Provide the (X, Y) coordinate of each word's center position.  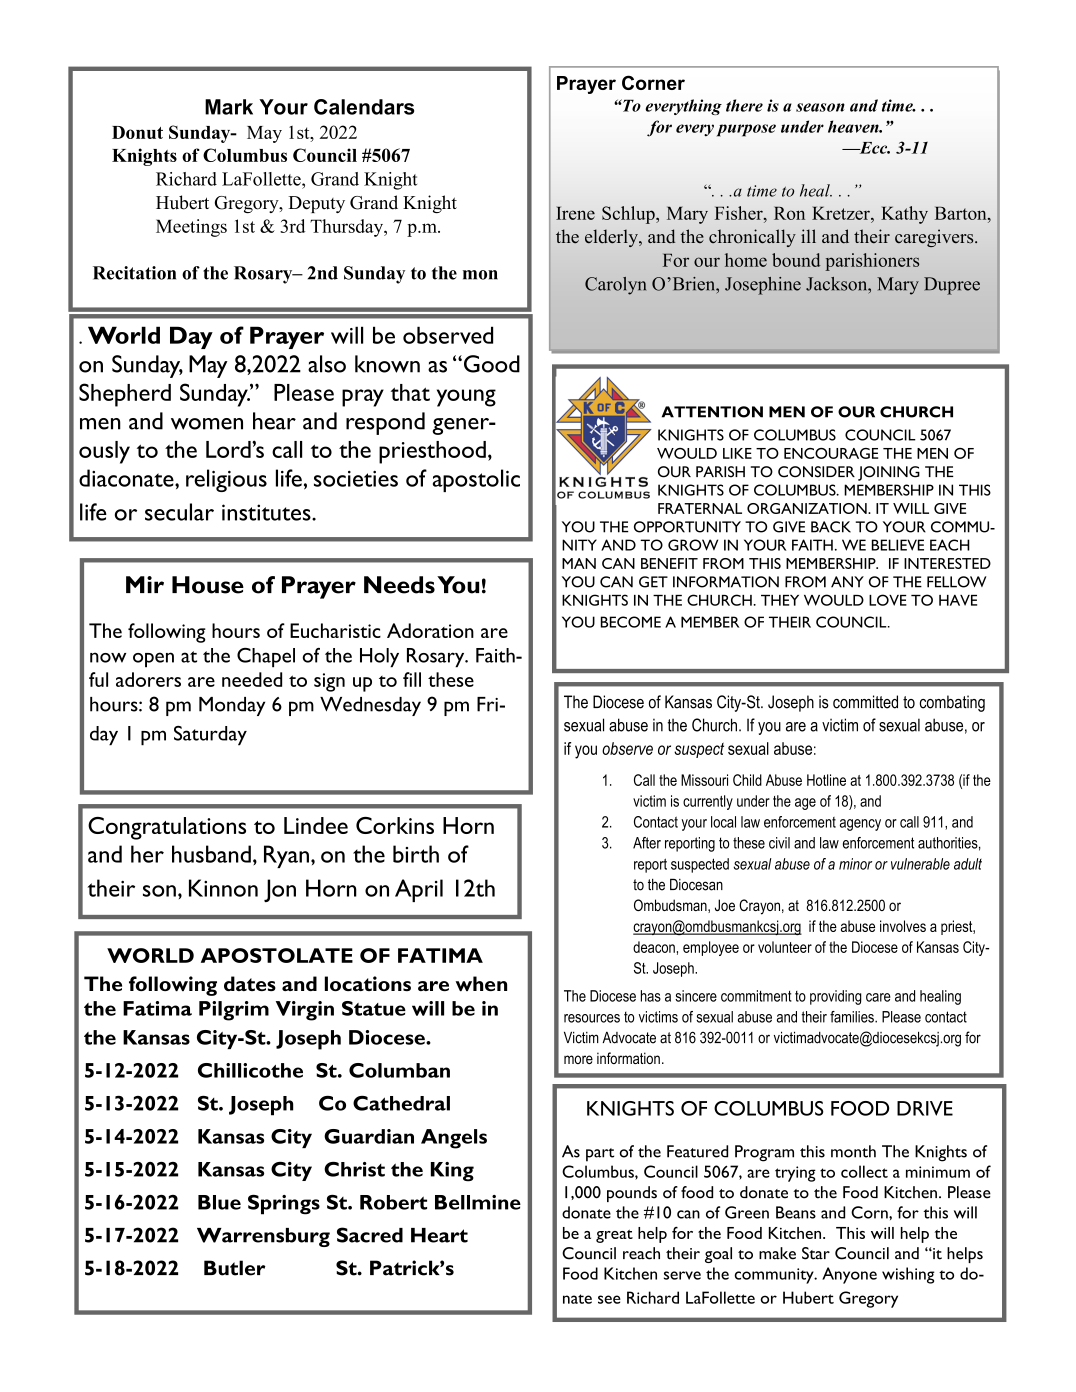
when (481, 983)
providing (836, 997)
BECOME (631, 622)
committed (865, 702)
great (614, 1236)
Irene (575, 213)
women (207, 424)
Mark (229, 107)
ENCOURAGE (831, 453)
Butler (235, 1268)
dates (250, 983)
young (466, 398)
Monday (232, 706)
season (820, 107)
